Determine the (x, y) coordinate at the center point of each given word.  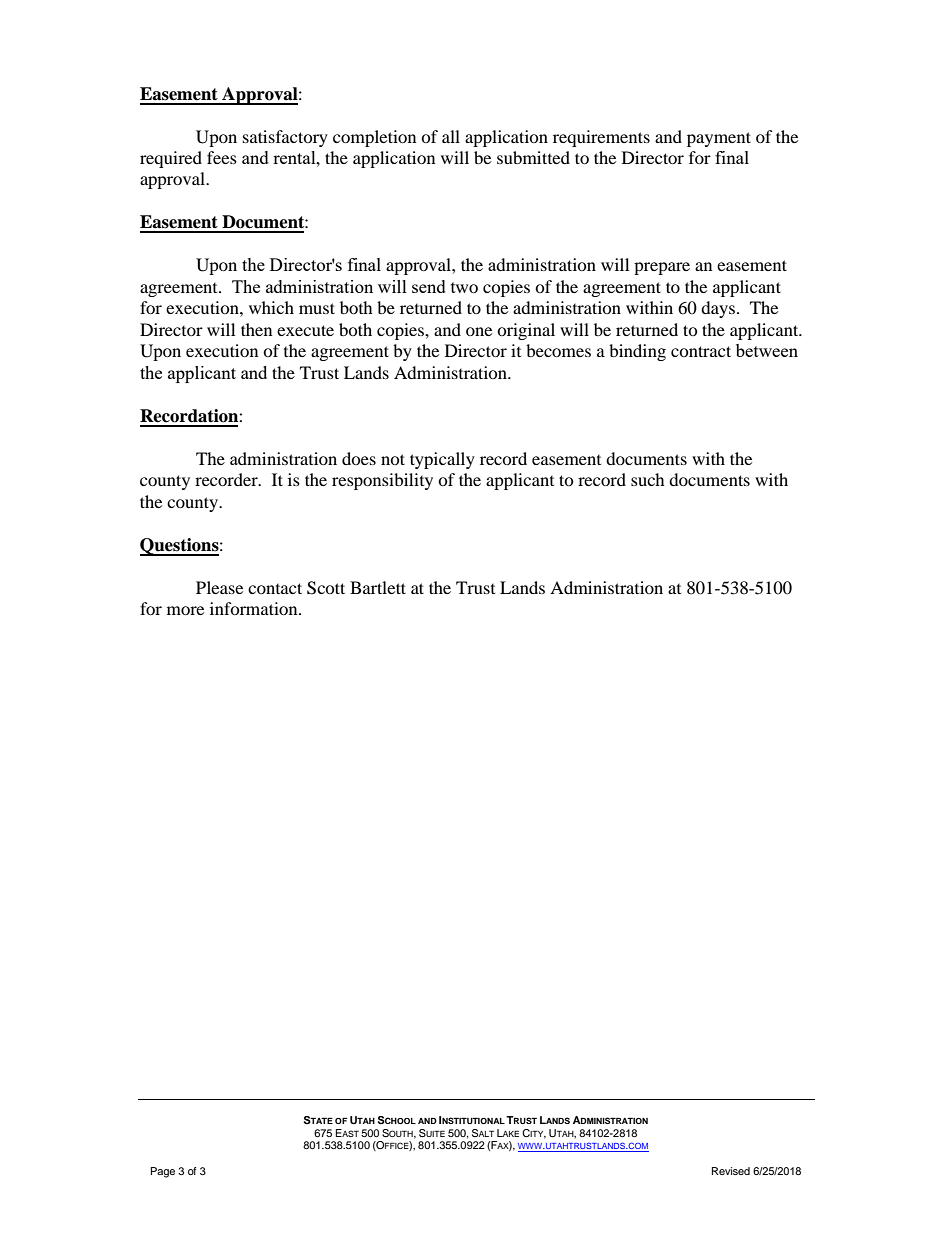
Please (219, 587)
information (255, 608)
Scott (326, 588)
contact (275, 588)
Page (163, 1172)
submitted (533, 157)
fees (222, 157)
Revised (731, 1171)
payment (719, 139)
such (648, 479)
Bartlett (378, 587)
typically (442, 460)
